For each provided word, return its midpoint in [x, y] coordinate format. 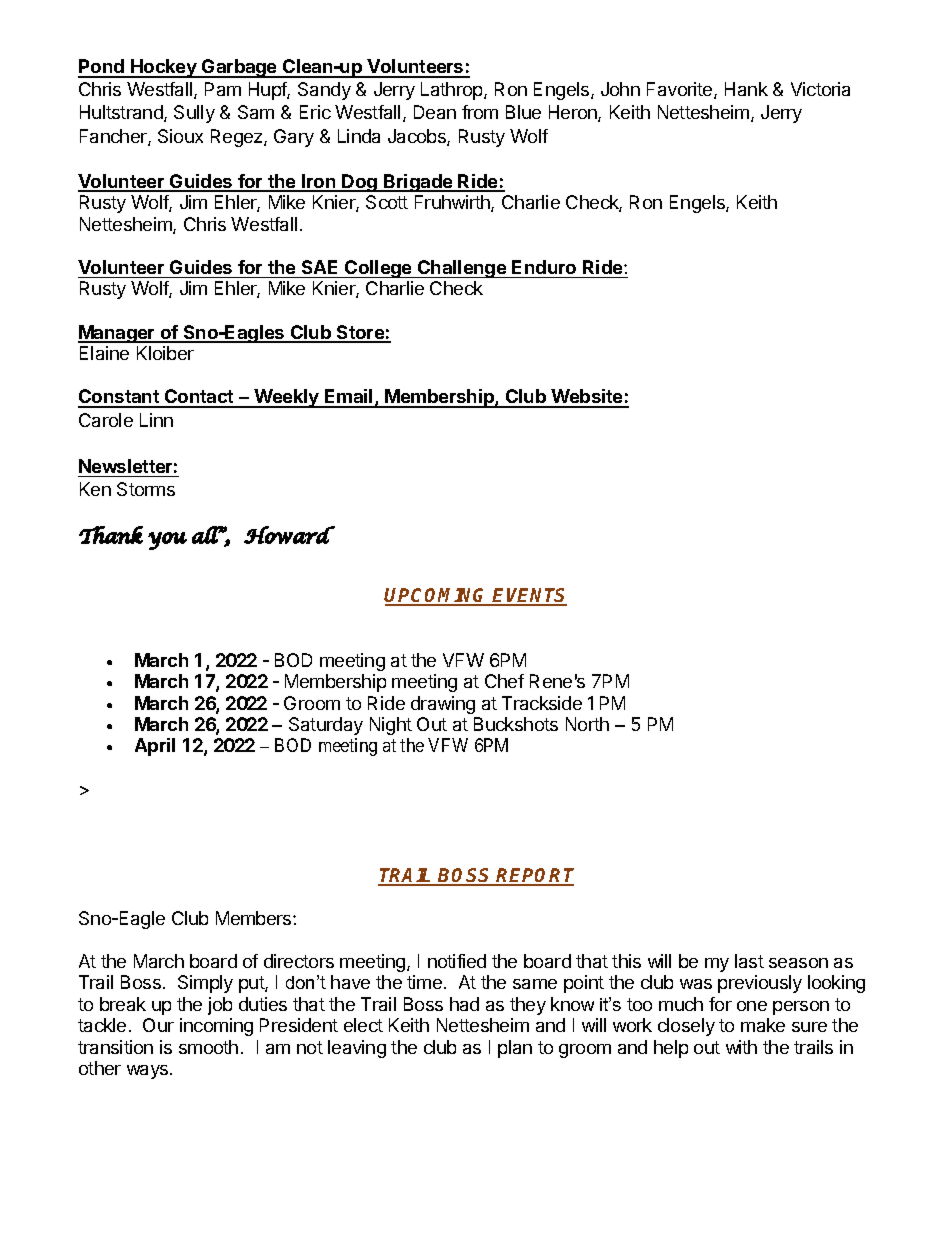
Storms [146, 489]
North [587, 724]
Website [587, 398]
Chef [504, 681]
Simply [205, 984]
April [155, 747]
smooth [208, 1047]
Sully [194, 114]
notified [457, 961]
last [749, 961]
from [480, 112]
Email [349, 398]
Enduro [544, 267]
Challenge [462, 269]
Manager [117, 334]
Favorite [681, 90]
